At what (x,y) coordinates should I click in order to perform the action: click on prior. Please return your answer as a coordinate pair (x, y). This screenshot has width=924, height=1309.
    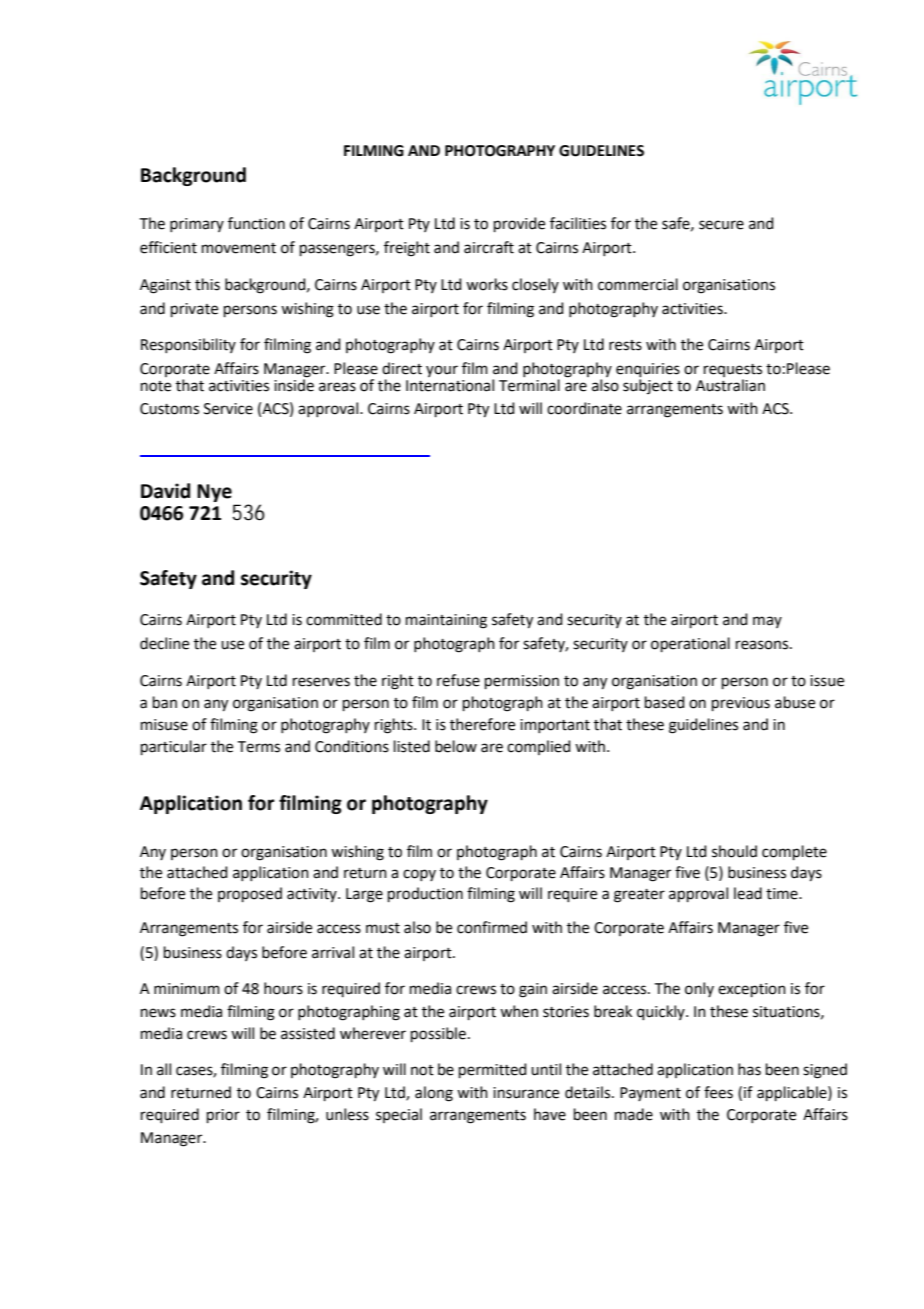
    Looking at the image, I should click on (223, 1116).
